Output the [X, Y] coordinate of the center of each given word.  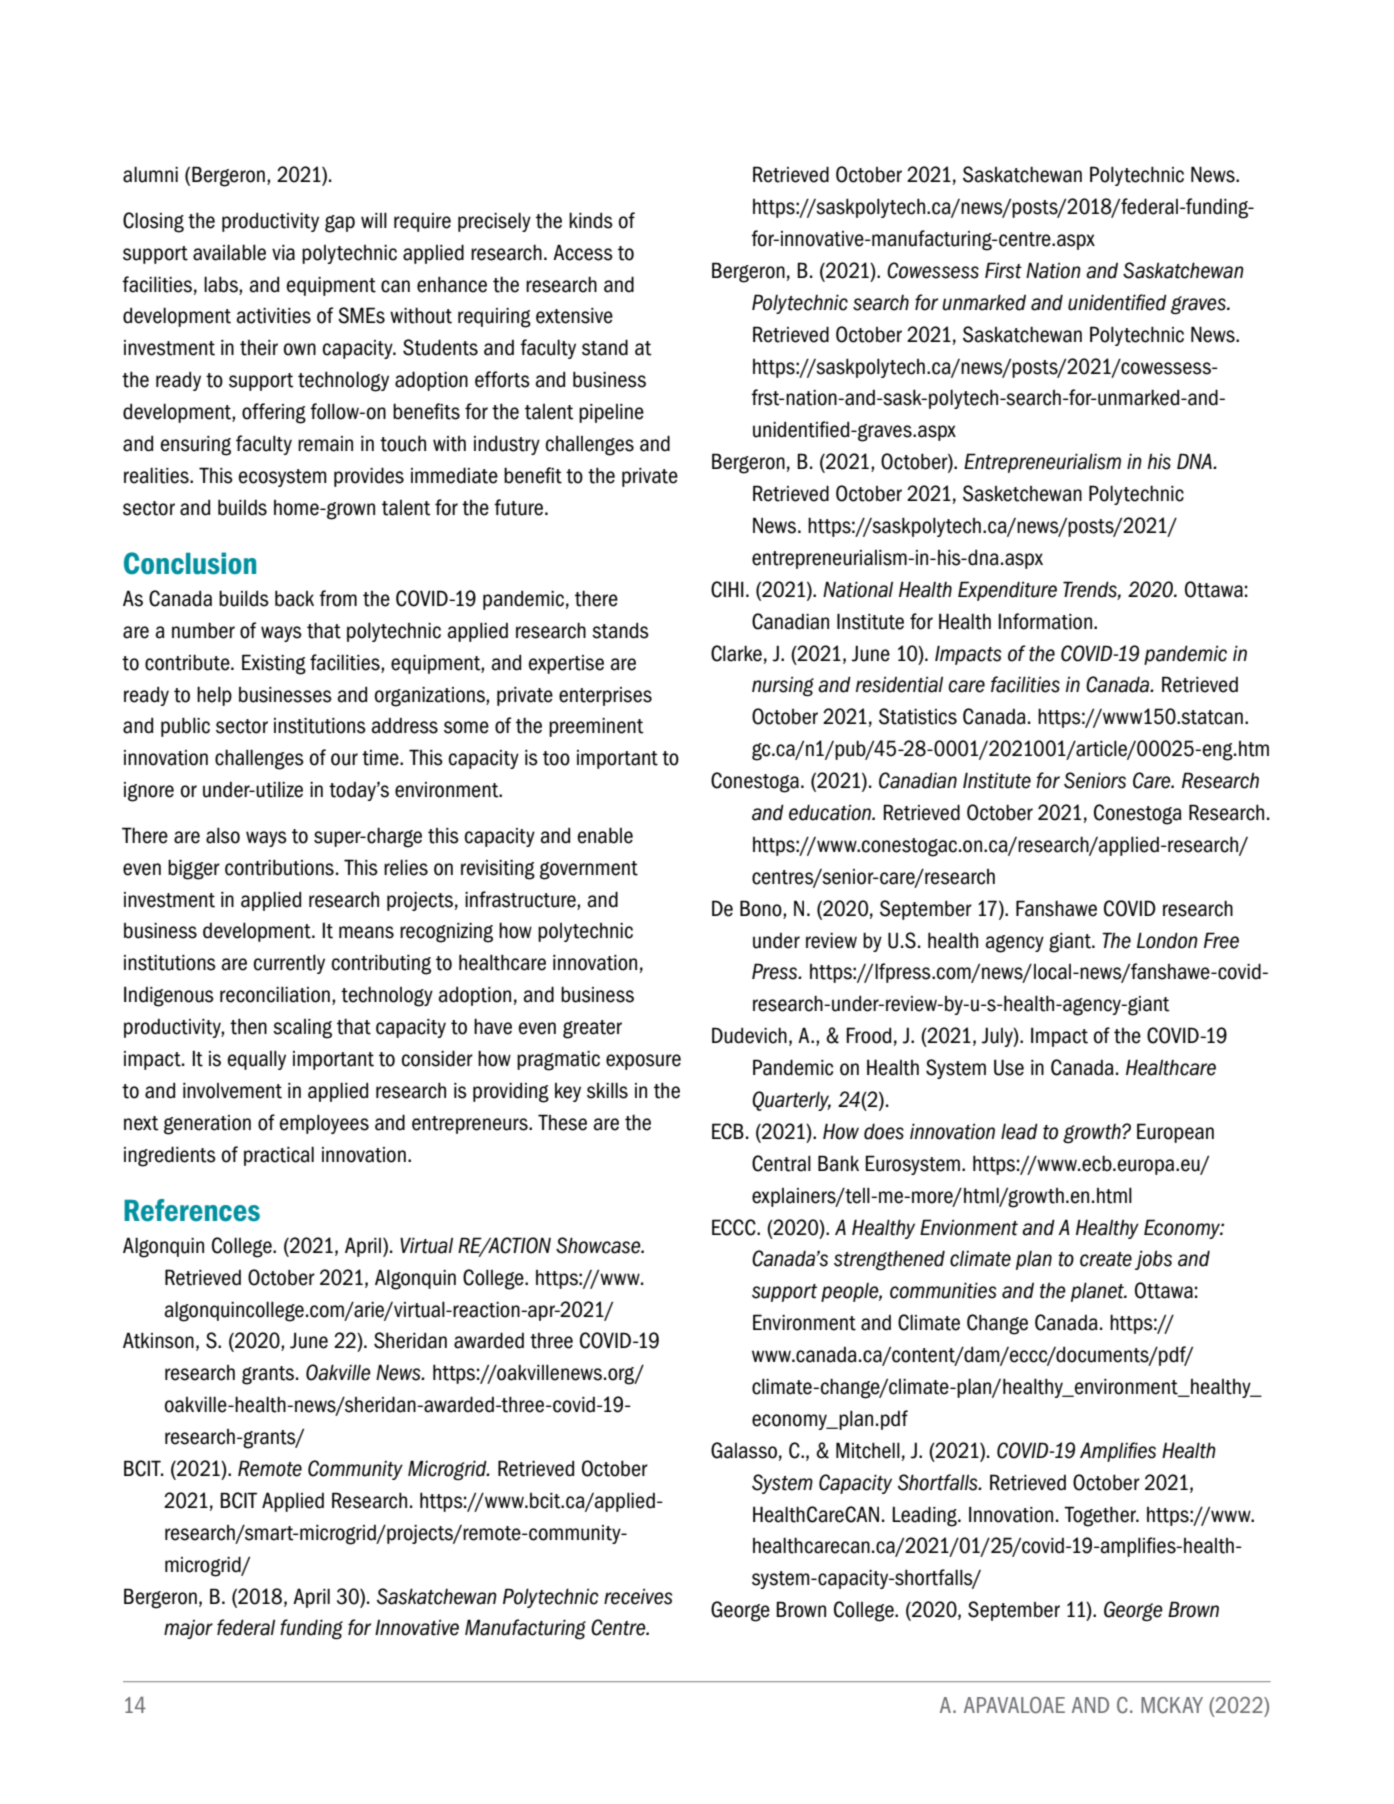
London [1167, 940]
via [283, 253]
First [1003, 270]
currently [289, 964]
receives [638, 1596]
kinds [591, 220]
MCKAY [1172, 1705]
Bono [762, 908]
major [188, 1629]
